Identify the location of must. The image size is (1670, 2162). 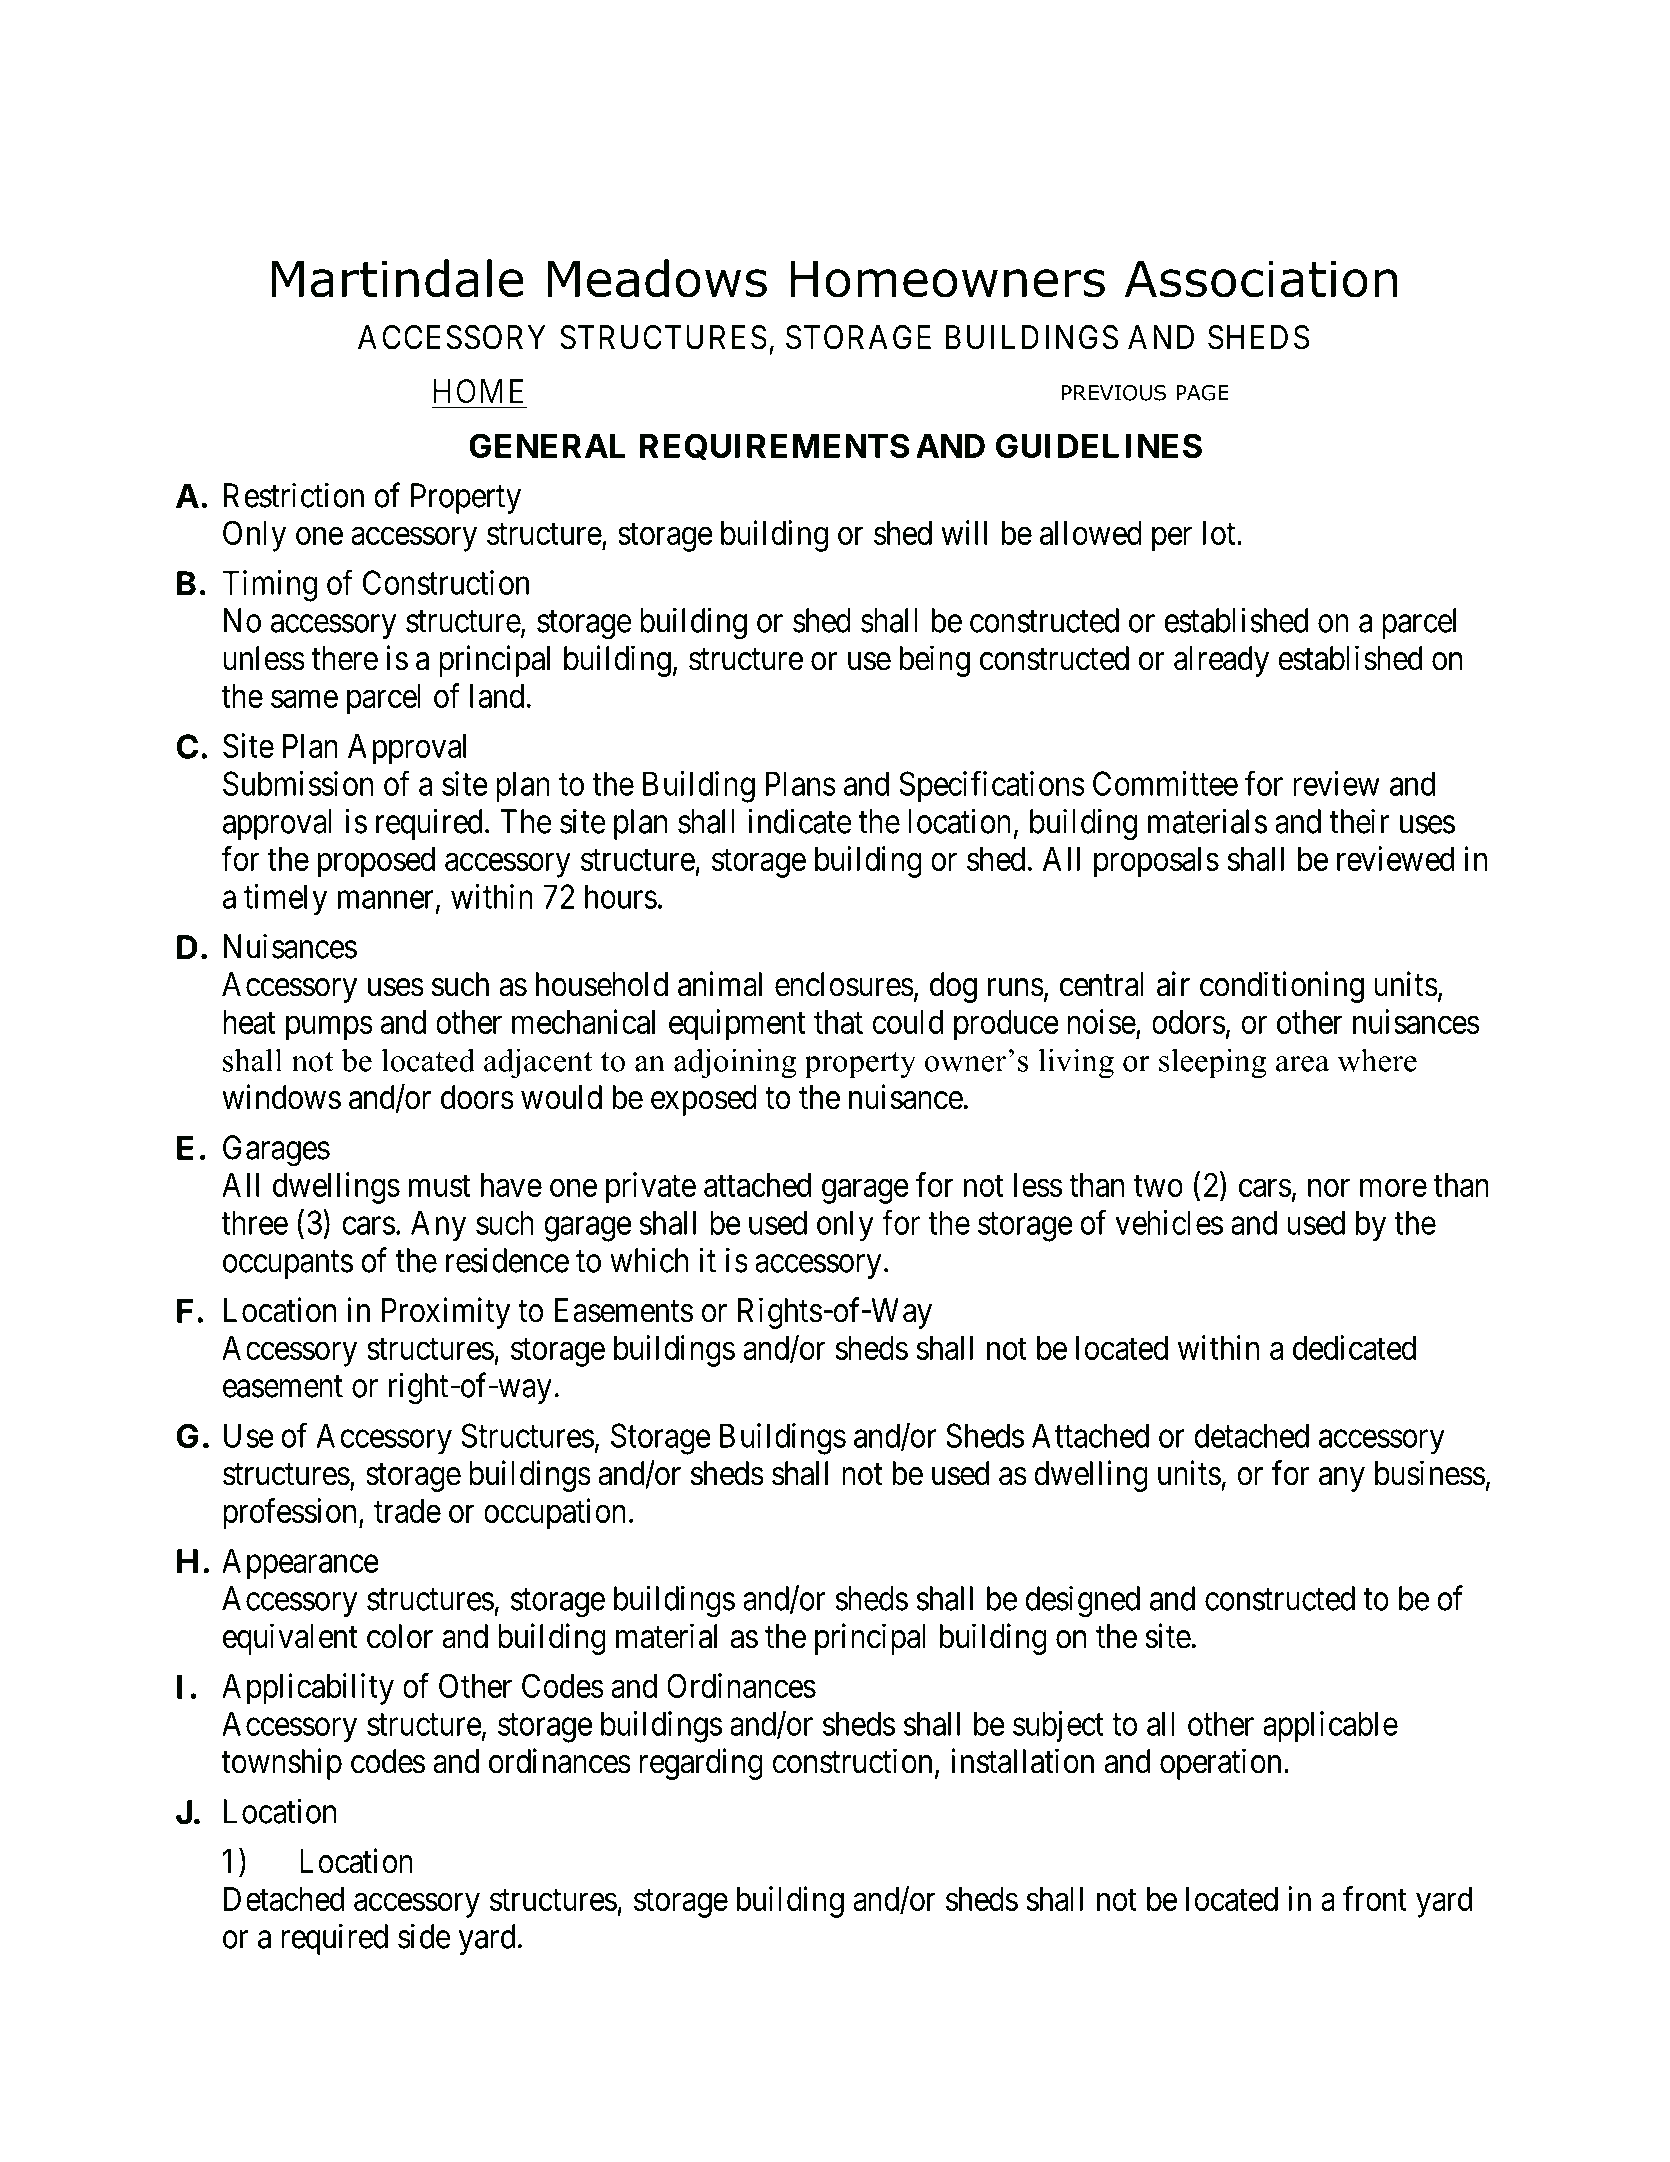
(440, 1186).
